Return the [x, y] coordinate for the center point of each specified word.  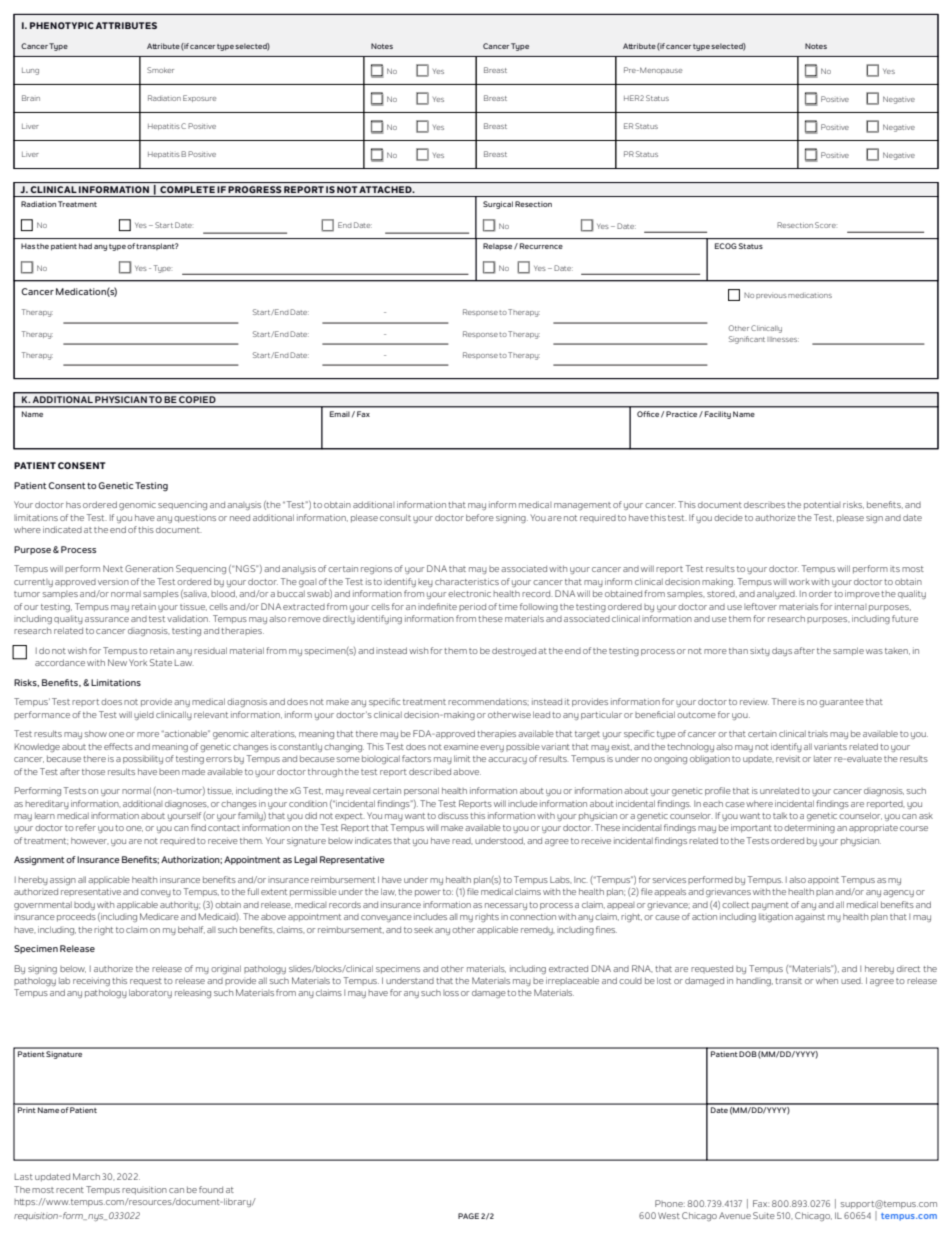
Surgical [498, 205]
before [480, 517]
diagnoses [187, 805]
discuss [453, 815]
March [86, 1176]
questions [195, 519]
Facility [718, 415]
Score [825, 225]
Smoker [160, 70]
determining [809, 828]
